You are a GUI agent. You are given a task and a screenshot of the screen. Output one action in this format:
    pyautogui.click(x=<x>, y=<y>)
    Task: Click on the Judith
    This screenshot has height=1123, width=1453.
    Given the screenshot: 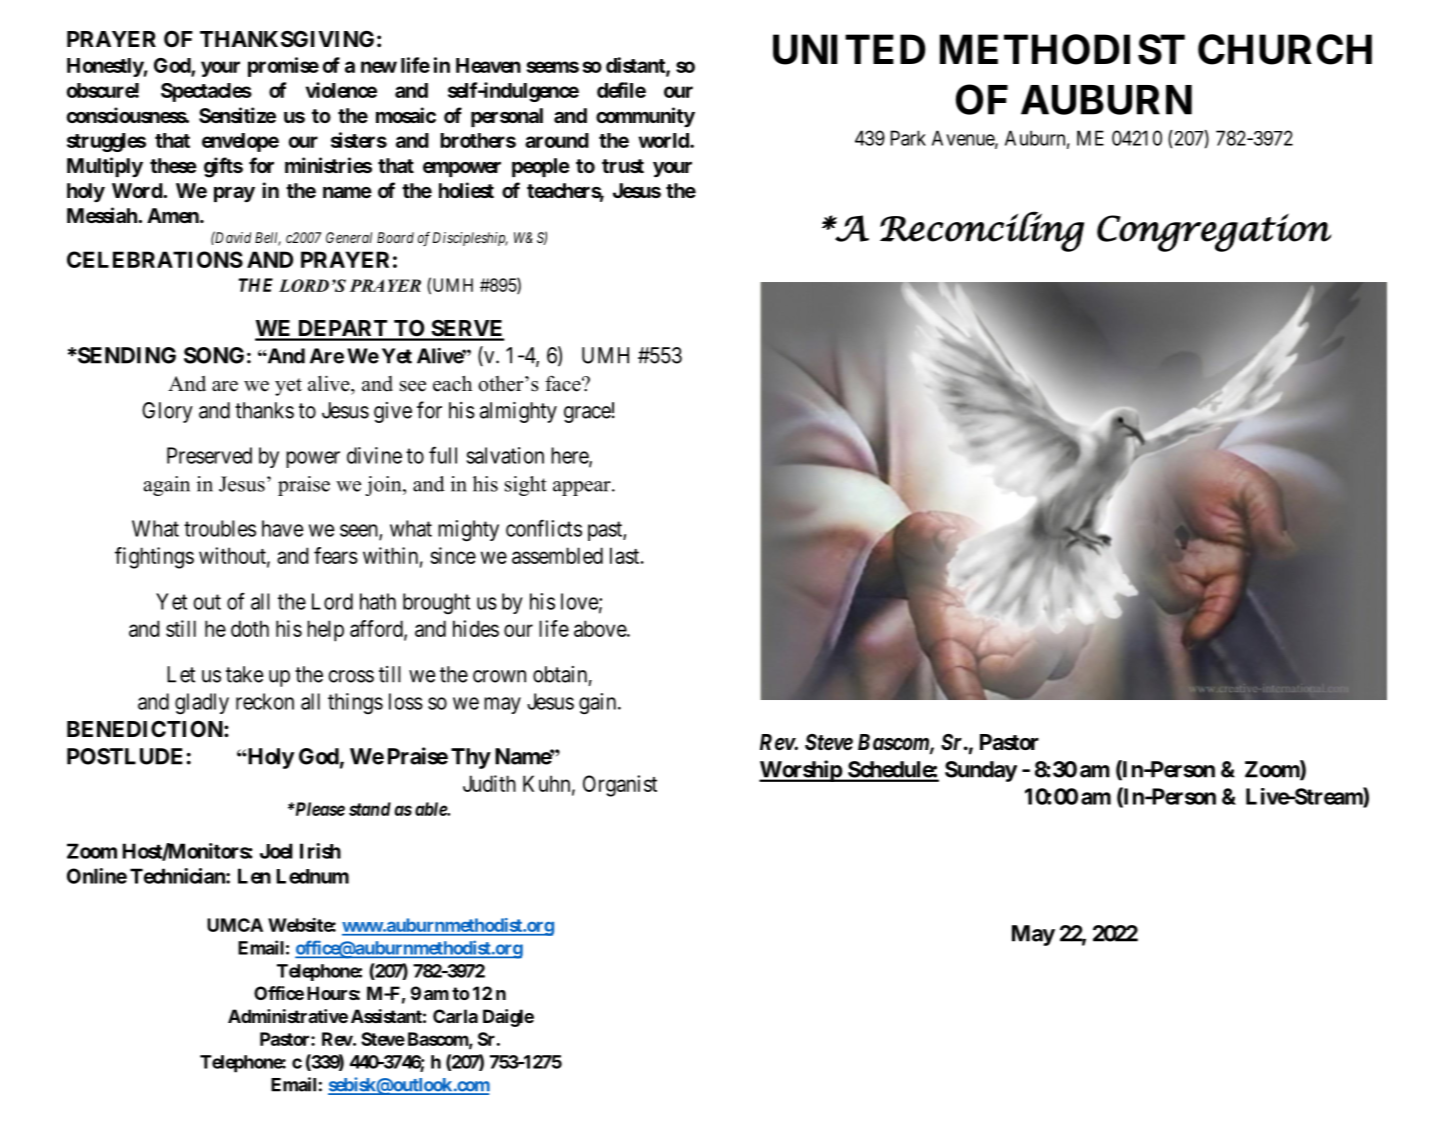 What is the action you would take?
    pyautogui.click(x=489, y=783)
